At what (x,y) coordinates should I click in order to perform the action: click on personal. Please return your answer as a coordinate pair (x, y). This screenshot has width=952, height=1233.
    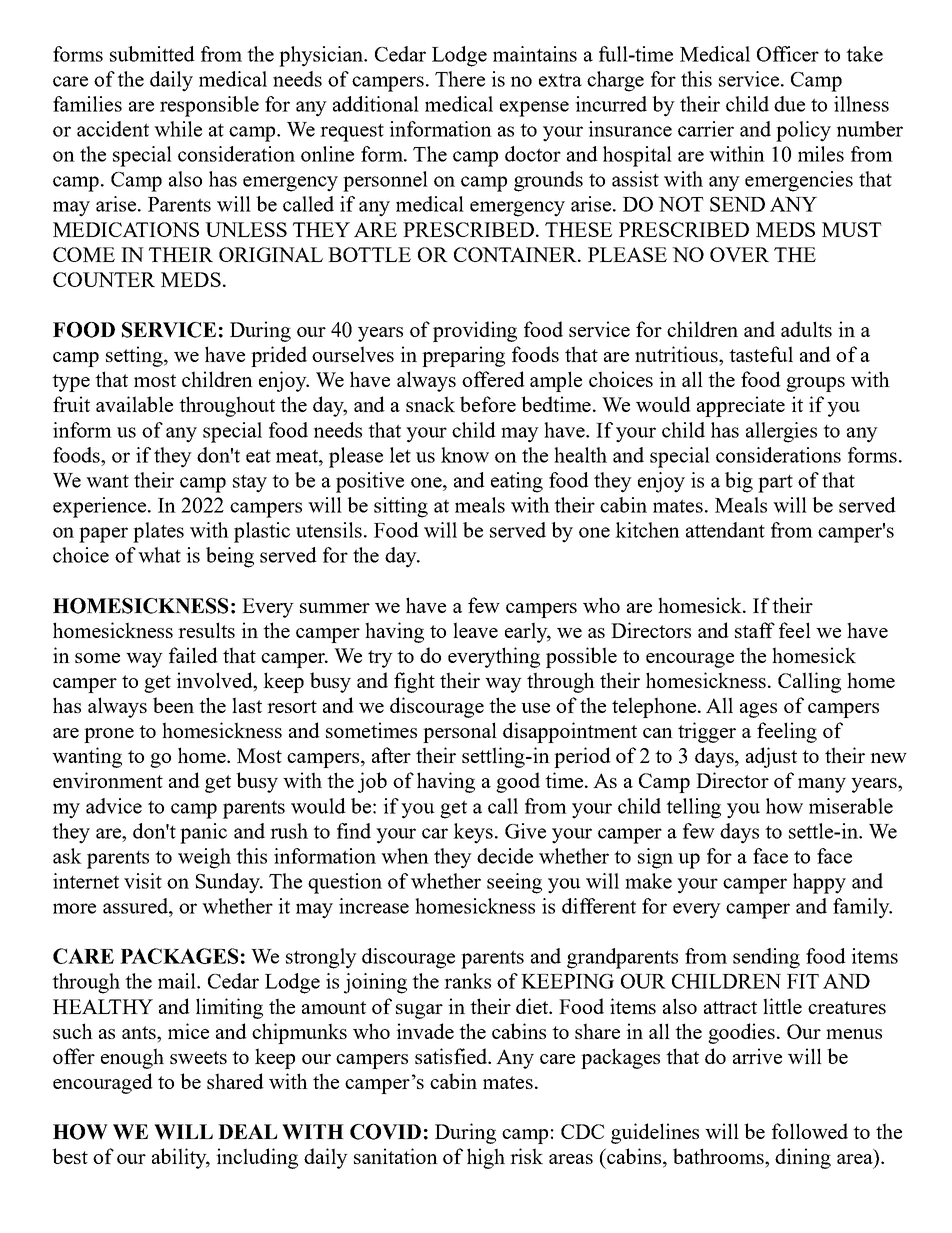
    Looking at the image, I should click on (460, 732).
